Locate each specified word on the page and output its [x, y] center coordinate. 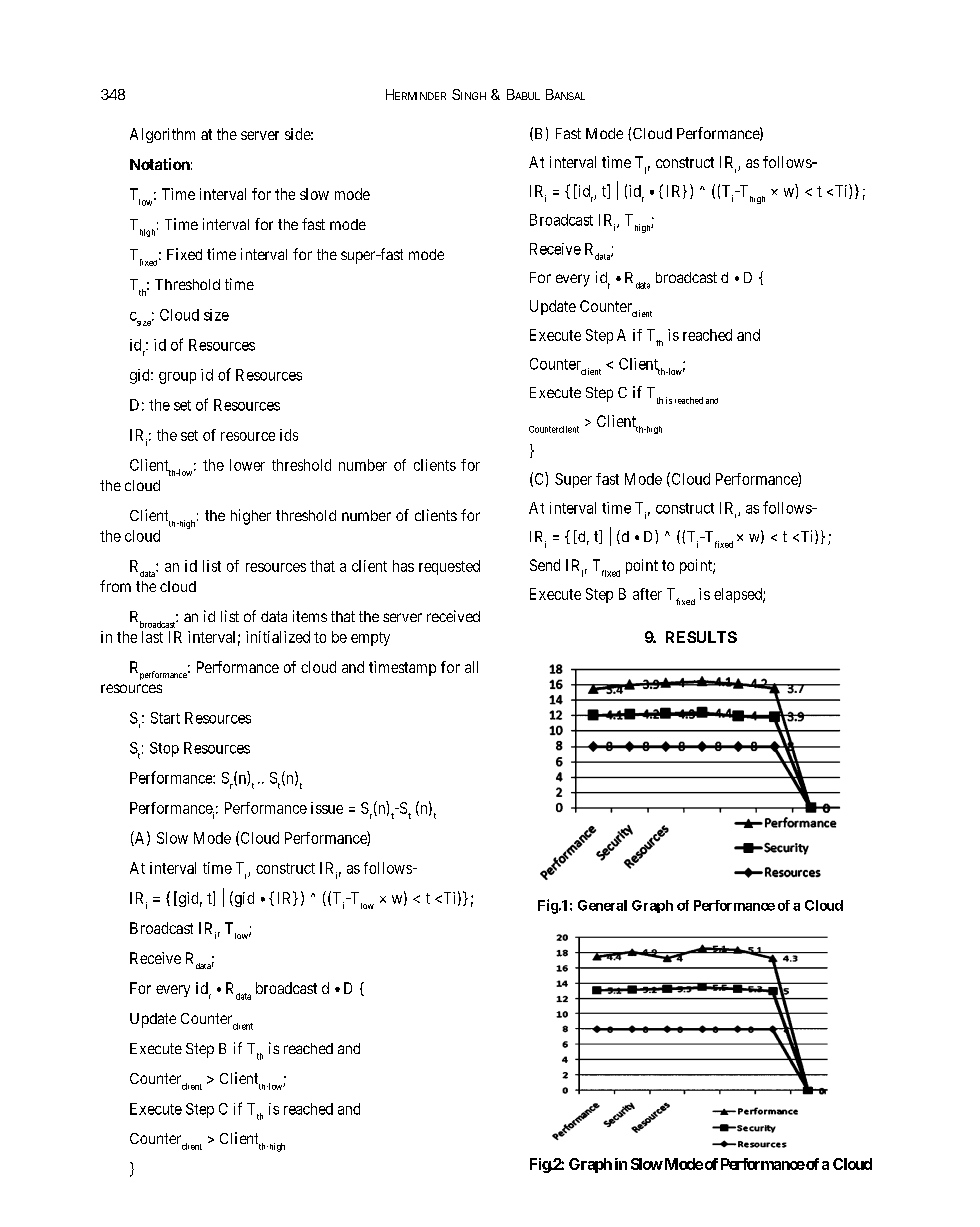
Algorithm [162, 135]
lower [247, 465]
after [647, 594]
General [602, 905]
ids [289, 435]
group [177, 378]
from [115, 586]
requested [449, 567]
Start [165, 718]
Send [545, 565]
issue [327, 808]
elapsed [739, 595]
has [403, 566]
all [471, 667]
